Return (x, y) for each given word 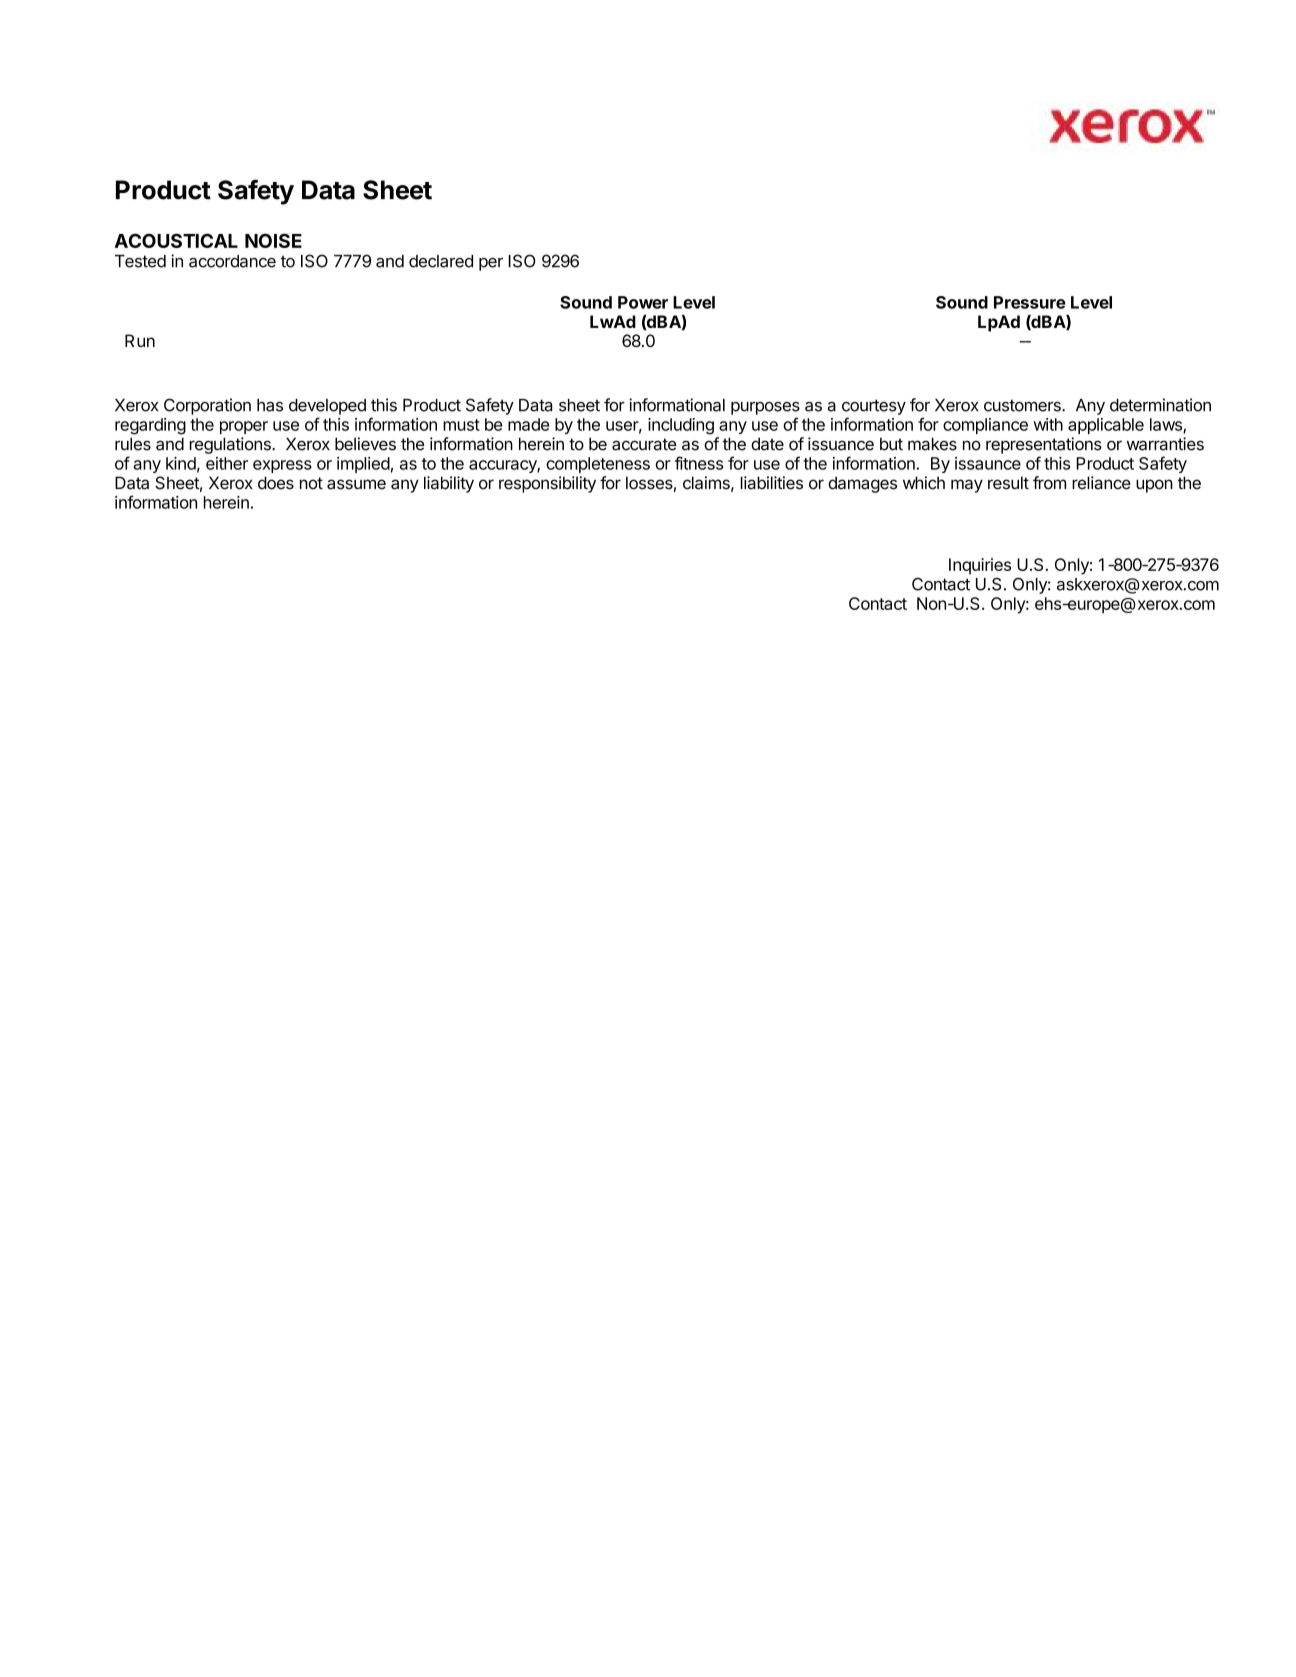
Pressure (1030, 302)
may (967, 486)
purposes (765, 408)
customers (1023, 405)
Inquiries (980, 566)
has (270, 405)
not (311, 483)
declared (441, 261)
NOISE (273, 240)
